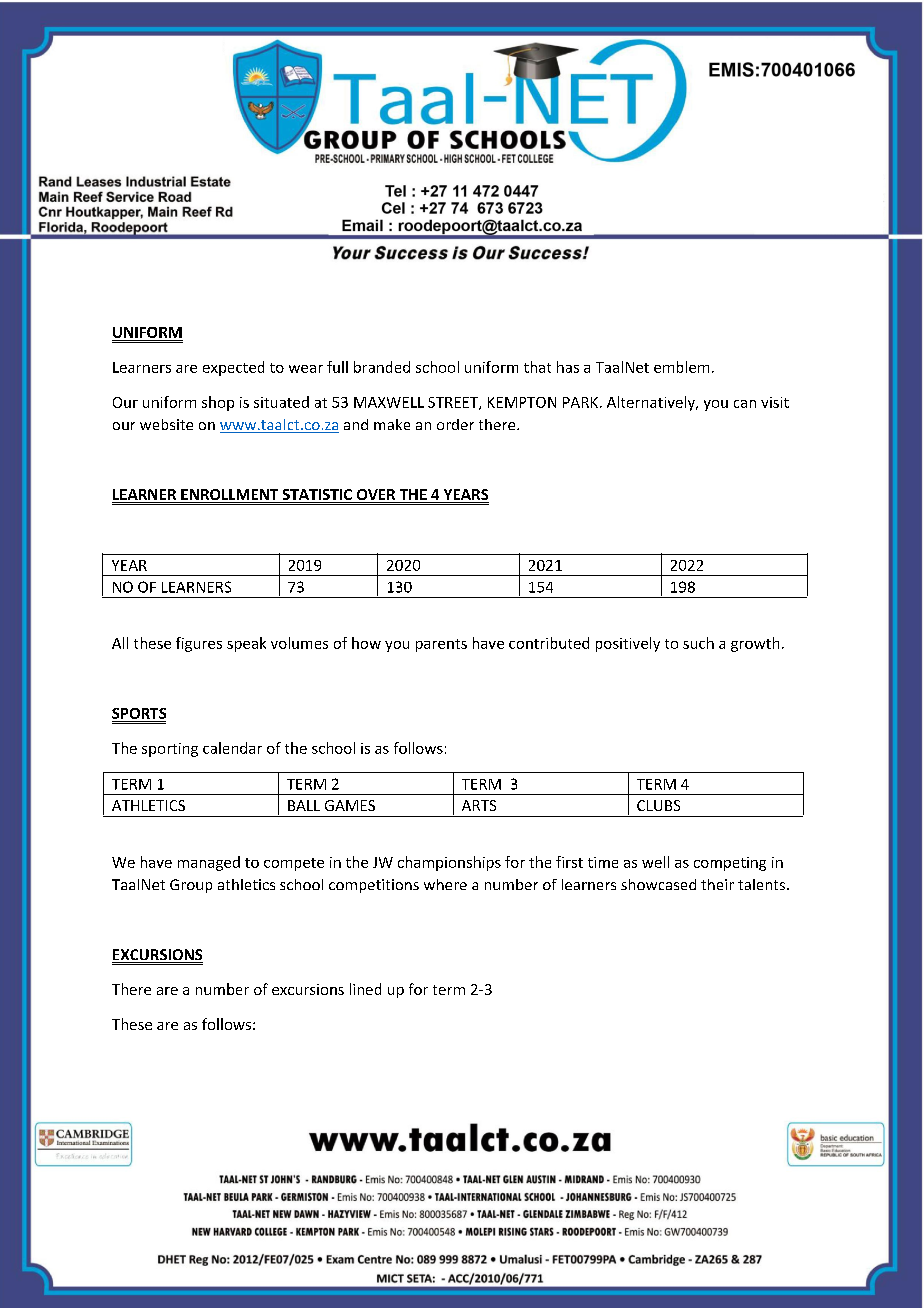 The height and width of the document is (1308, 924). What do you see at coordinates (681, 367) in the document?
I see `emblem` at bounding box center [681, 367].
